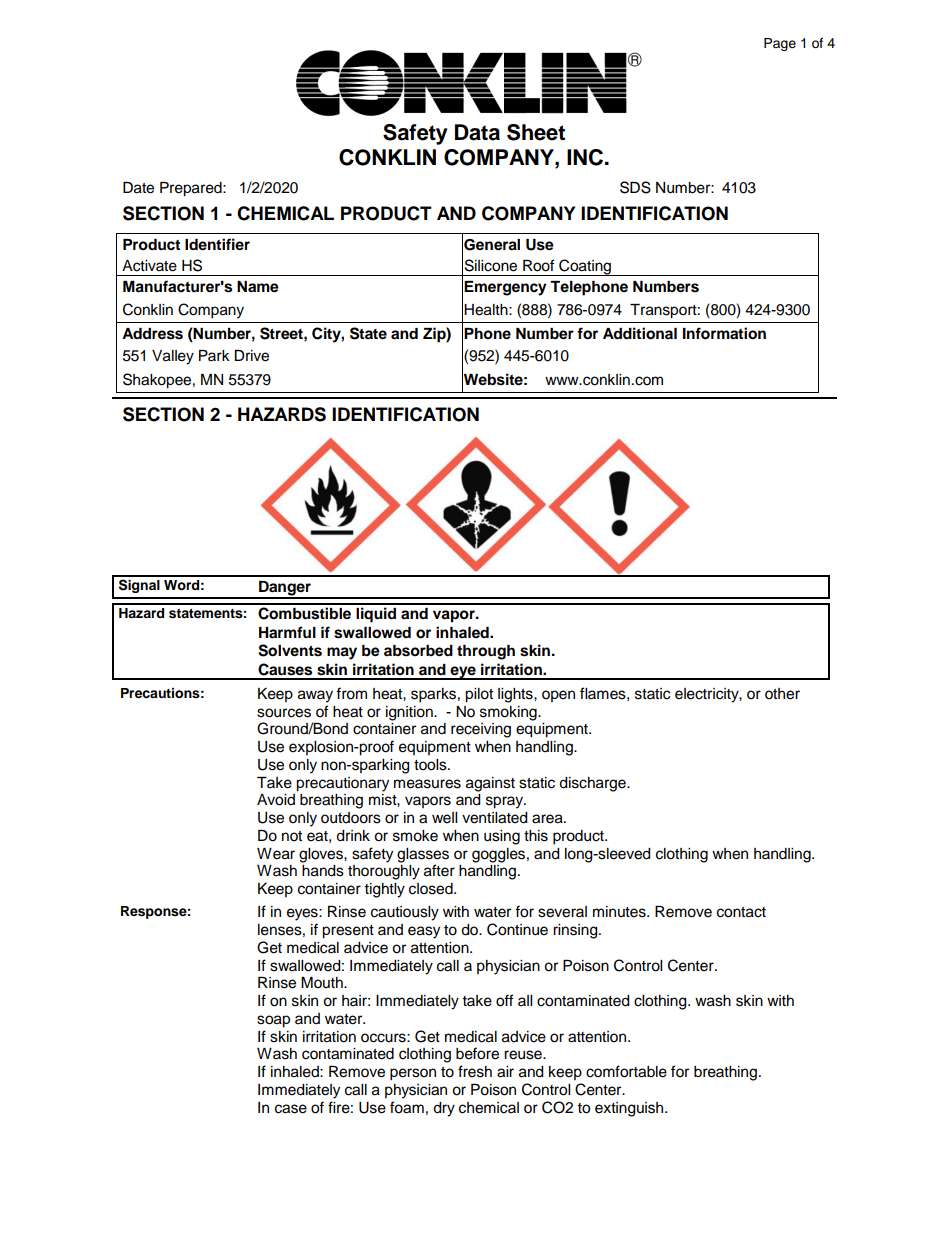 This screenshot has width=952, height=1233. Describe the element at coordinates (439, 870) in the screenshot. I see `after` at that location.
